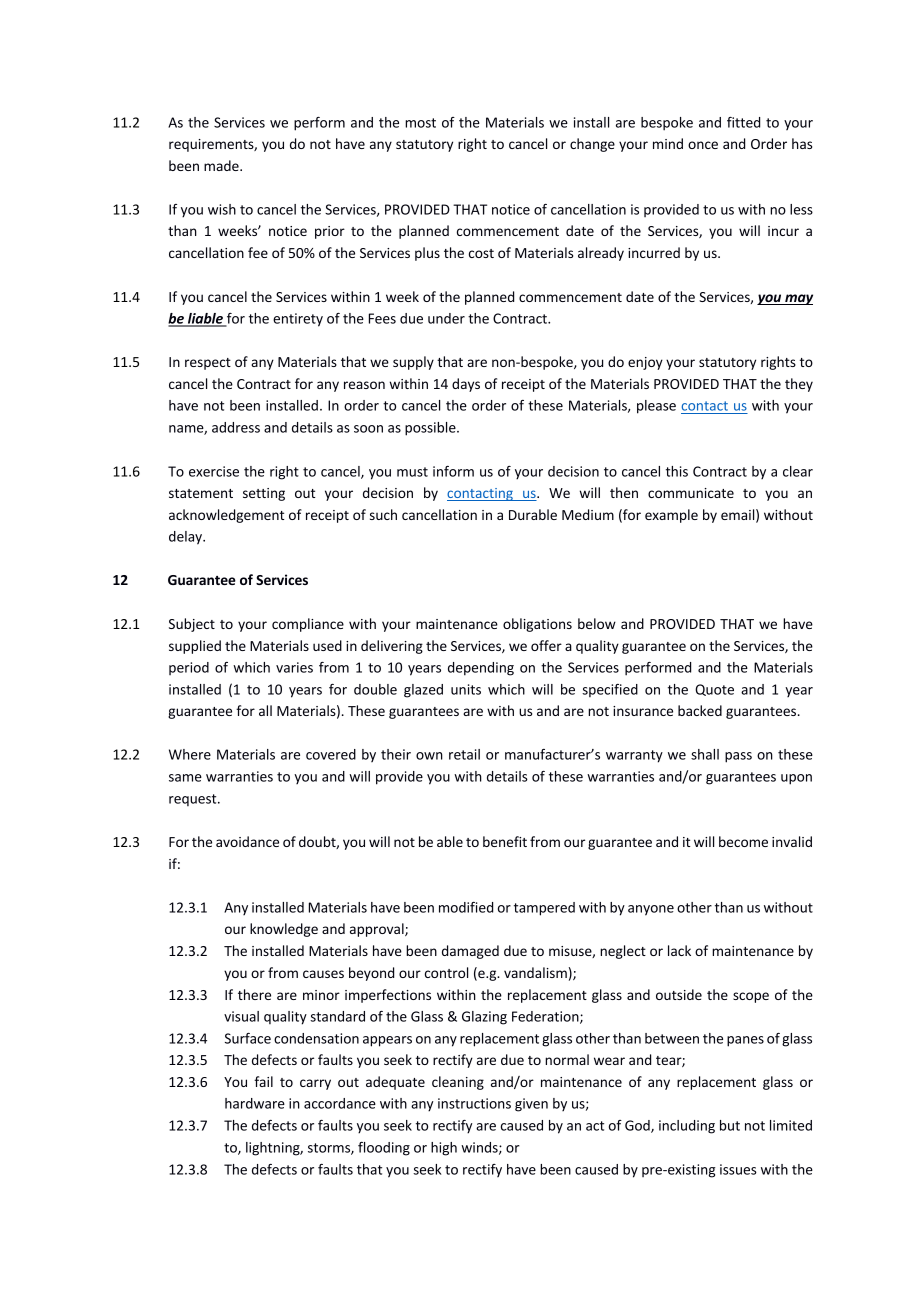 The width and height of the document is (924, 1308). Describe the element at coordinates (420, 123) in the document. I see `most` at that location.
